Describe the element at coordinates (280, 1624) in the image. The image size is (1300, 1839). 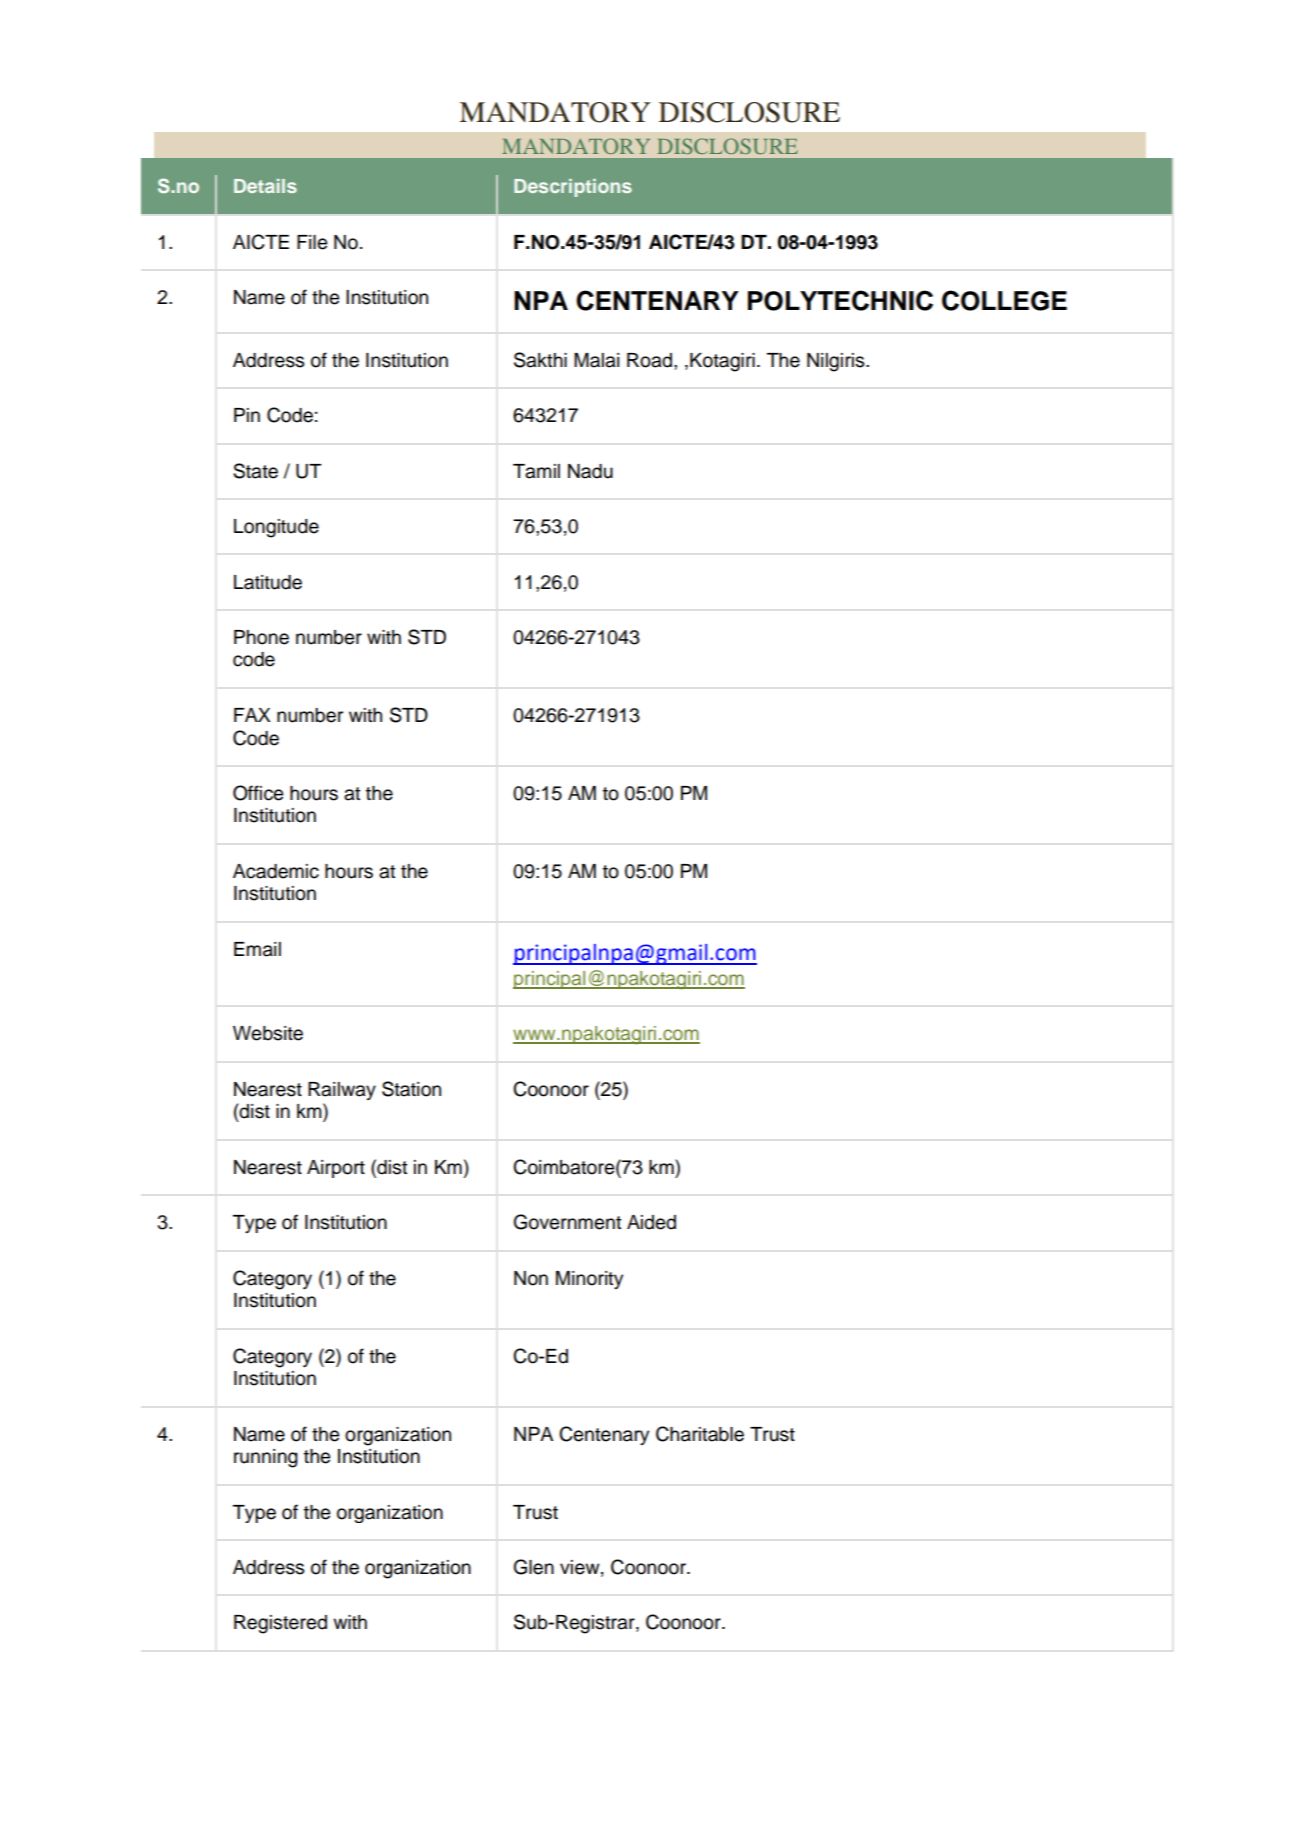
I see `Registered` at that location.
